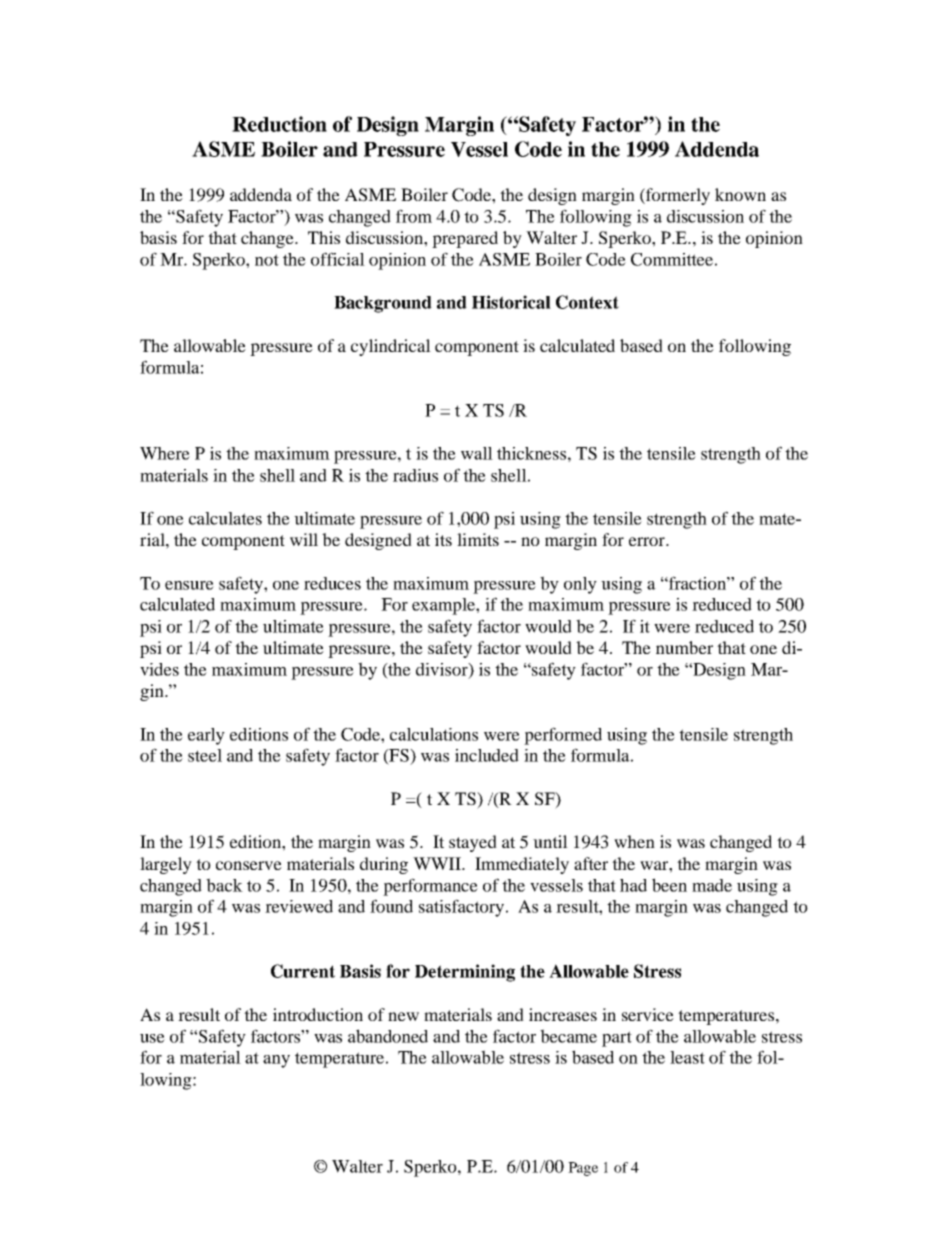 The image size is (952, 1233). Describe the element at coordinates (165, 453) in the image. I see `Where` at that location.
